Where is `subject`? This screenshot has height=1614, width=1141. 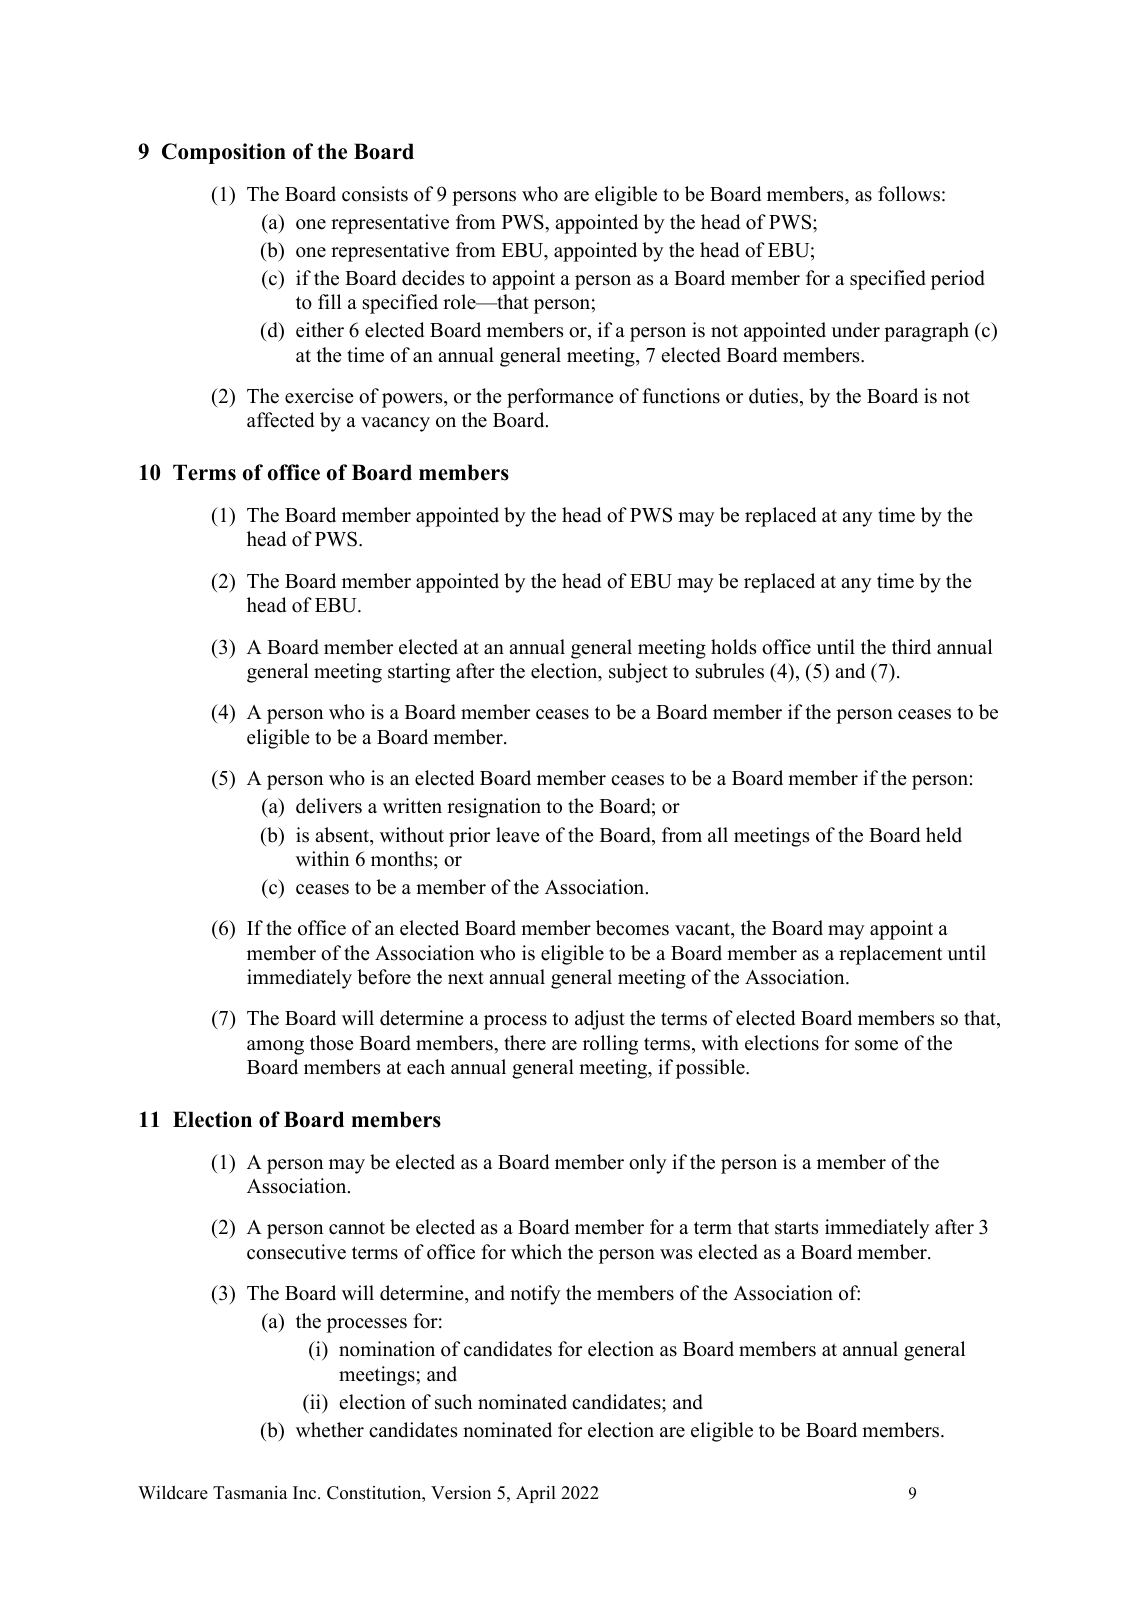 subject is located at coordinates (638, 673).
